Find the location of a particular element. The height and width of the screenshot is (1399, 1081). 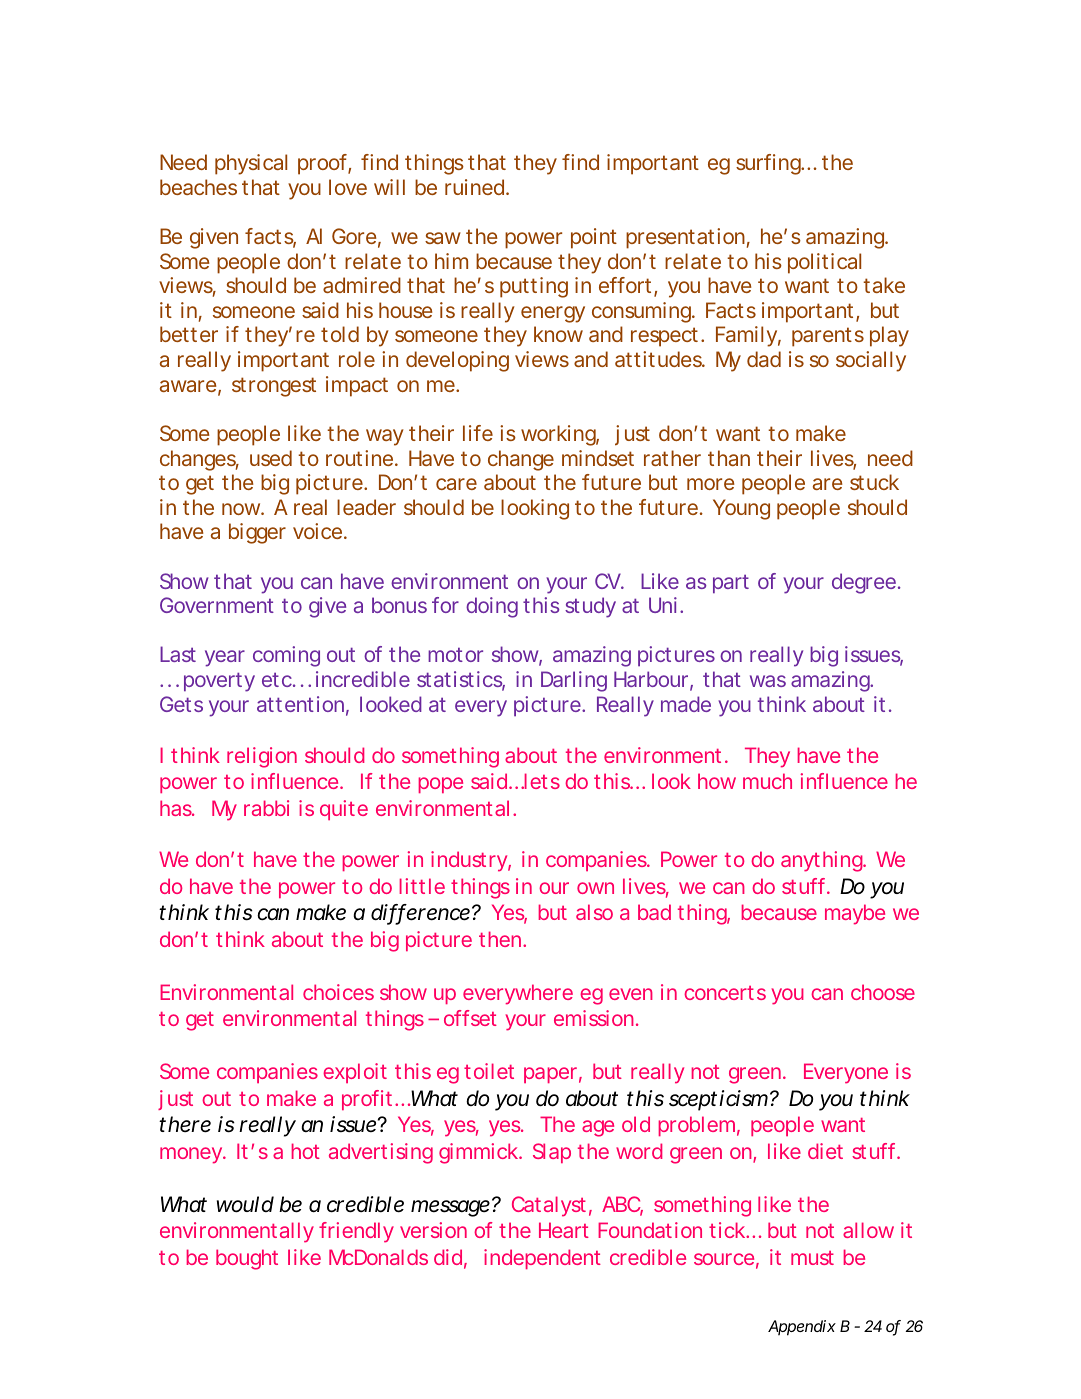

ruined is located at coordinates (474, 187).
